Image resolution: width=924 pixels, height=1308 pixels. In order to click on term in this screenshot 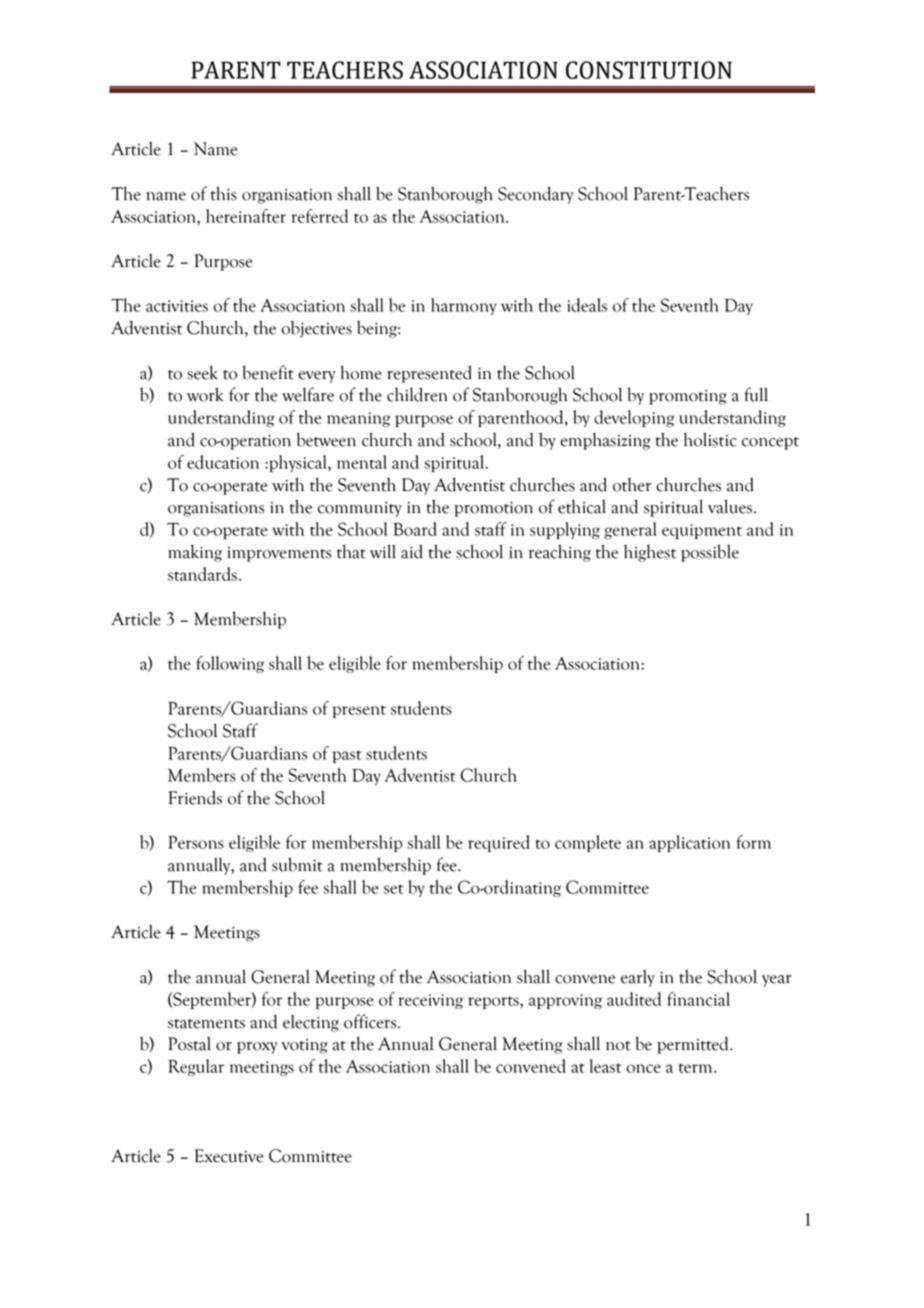, I will do `click(697, 1068)`.
